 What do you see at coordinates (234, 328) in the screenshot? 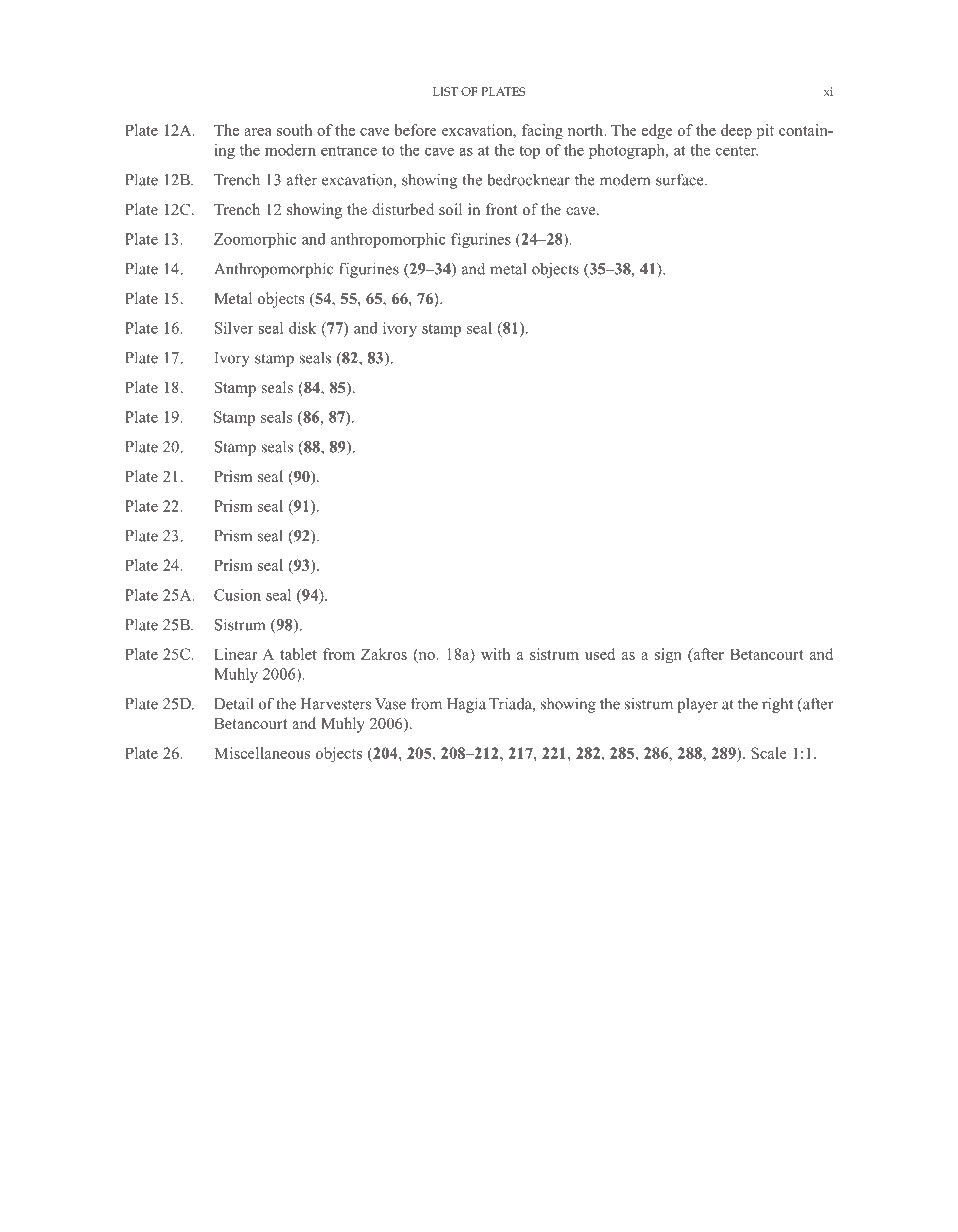
I see `Silver` at bounding box center [234, 328].
